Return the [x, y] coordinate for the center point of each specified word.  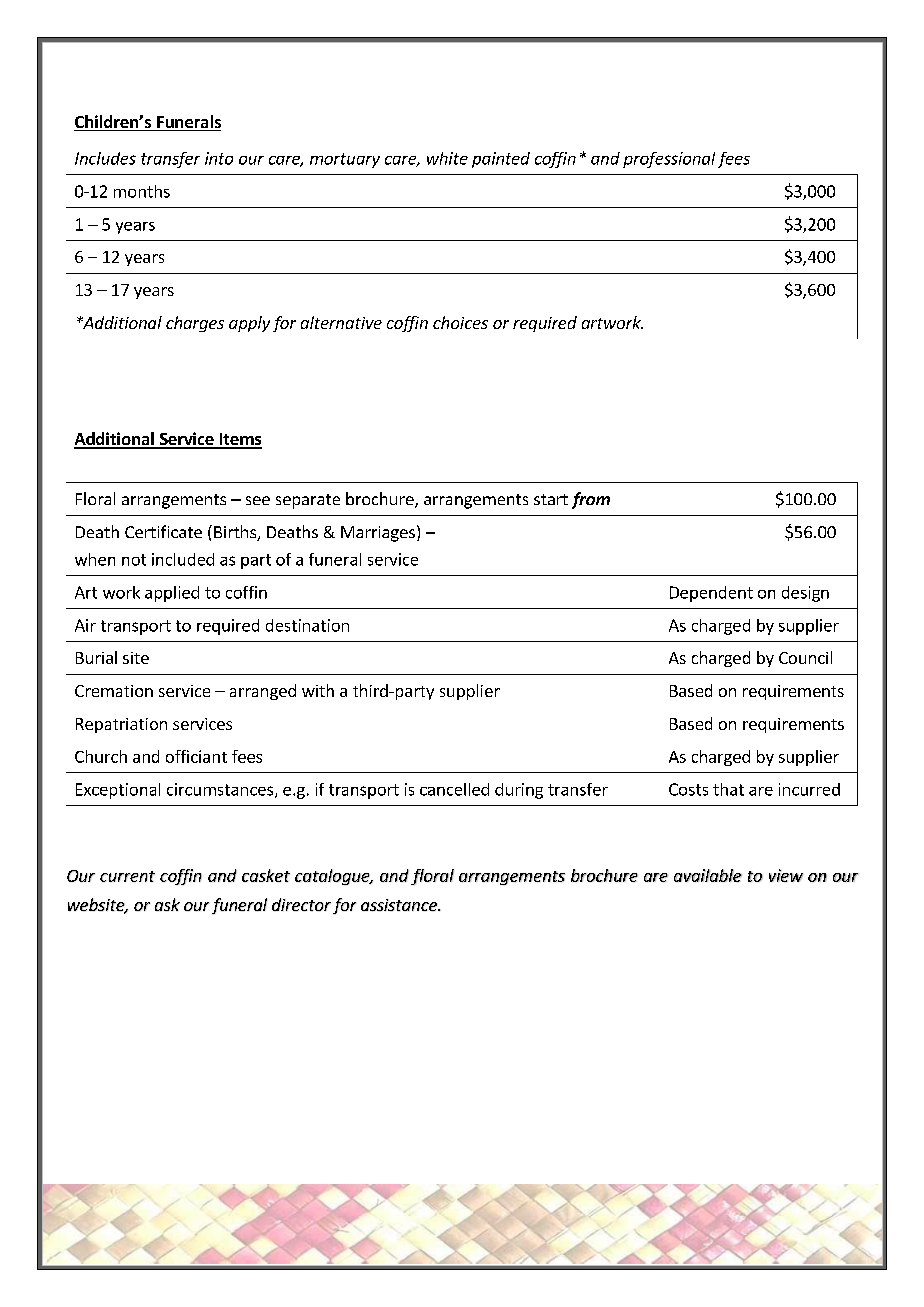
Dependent [711, 594]
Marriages [378, 534]
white [447, 158]
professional [669, 160]
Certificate [163, 531]
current [127, 876]
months [142, 191]
